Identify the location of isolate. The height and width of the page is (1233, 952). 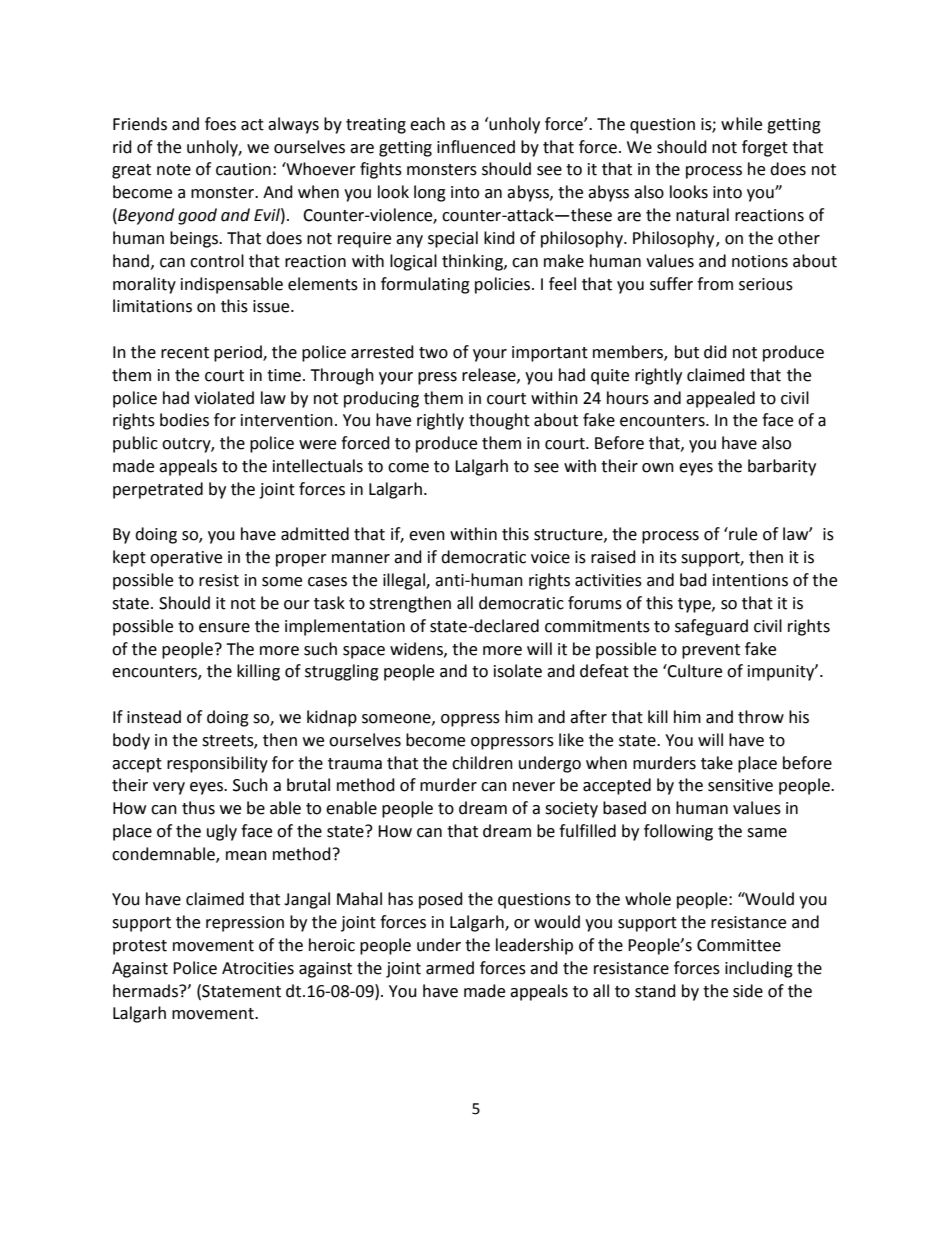
(518, 671).
